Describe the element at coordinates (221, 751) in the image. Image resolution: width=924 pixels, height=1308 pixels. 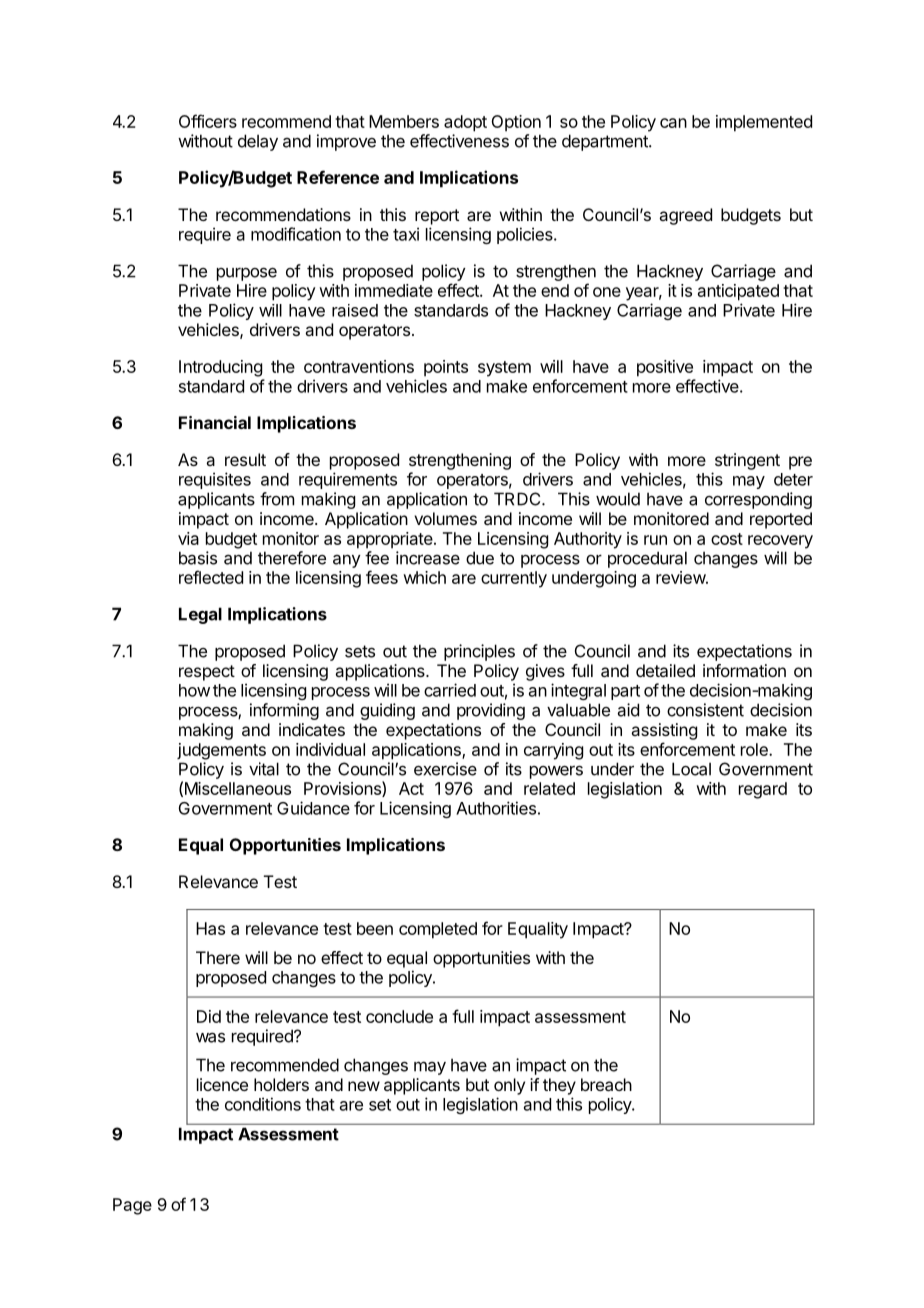
I see `judgements` at that location.
